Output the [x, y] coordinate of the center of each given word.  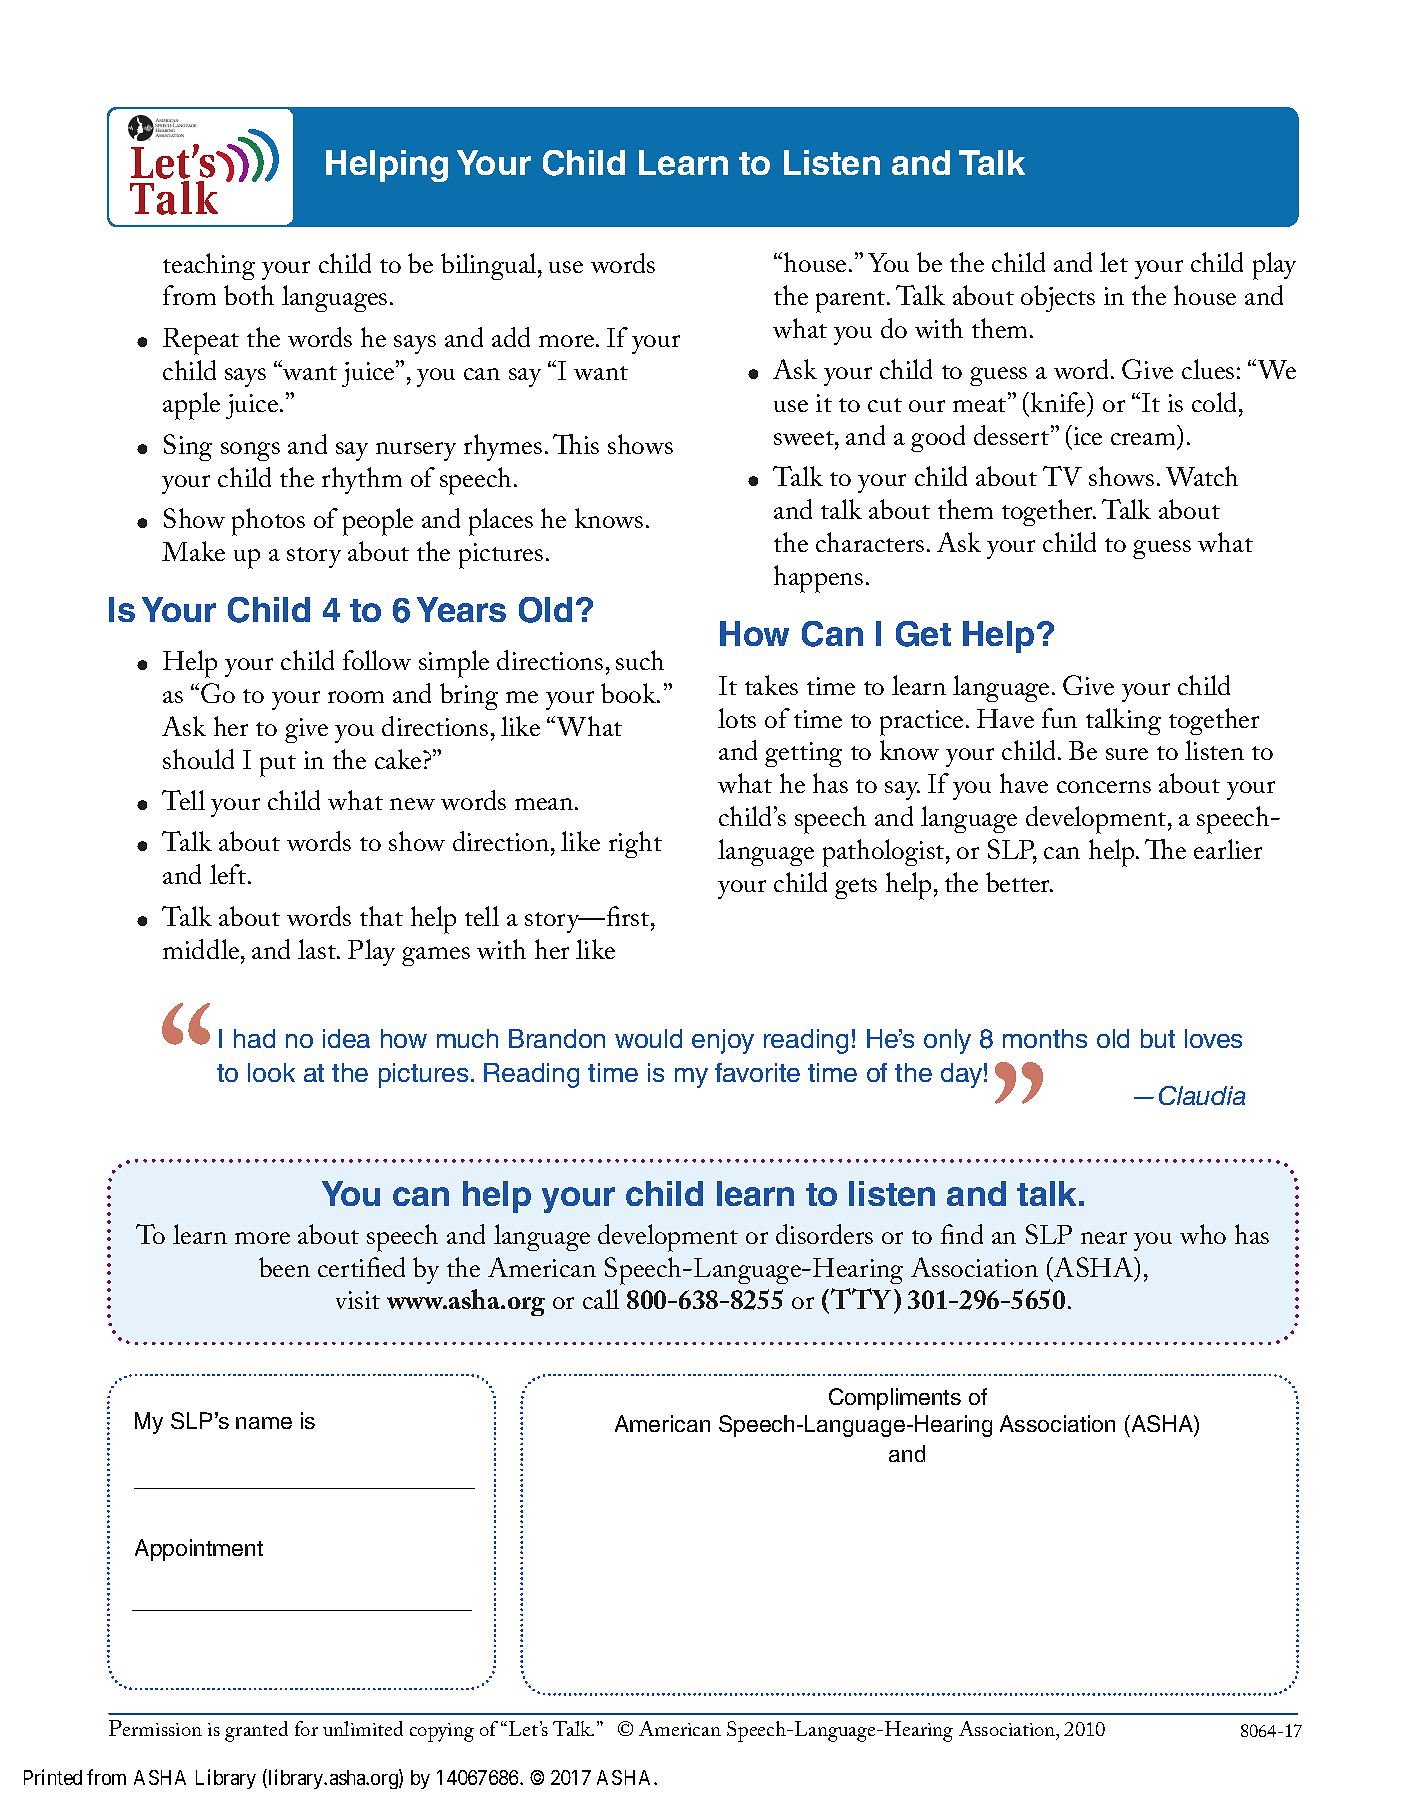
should [198, 759]
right [635, 844]
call [601, 1299]
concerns [1104, 787]
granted [256, 1731]
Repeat [201, 341]
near [1104, 1238]
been [284, 1267]
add [511, 337]
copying [442, 1732]
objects [1058, 298]
